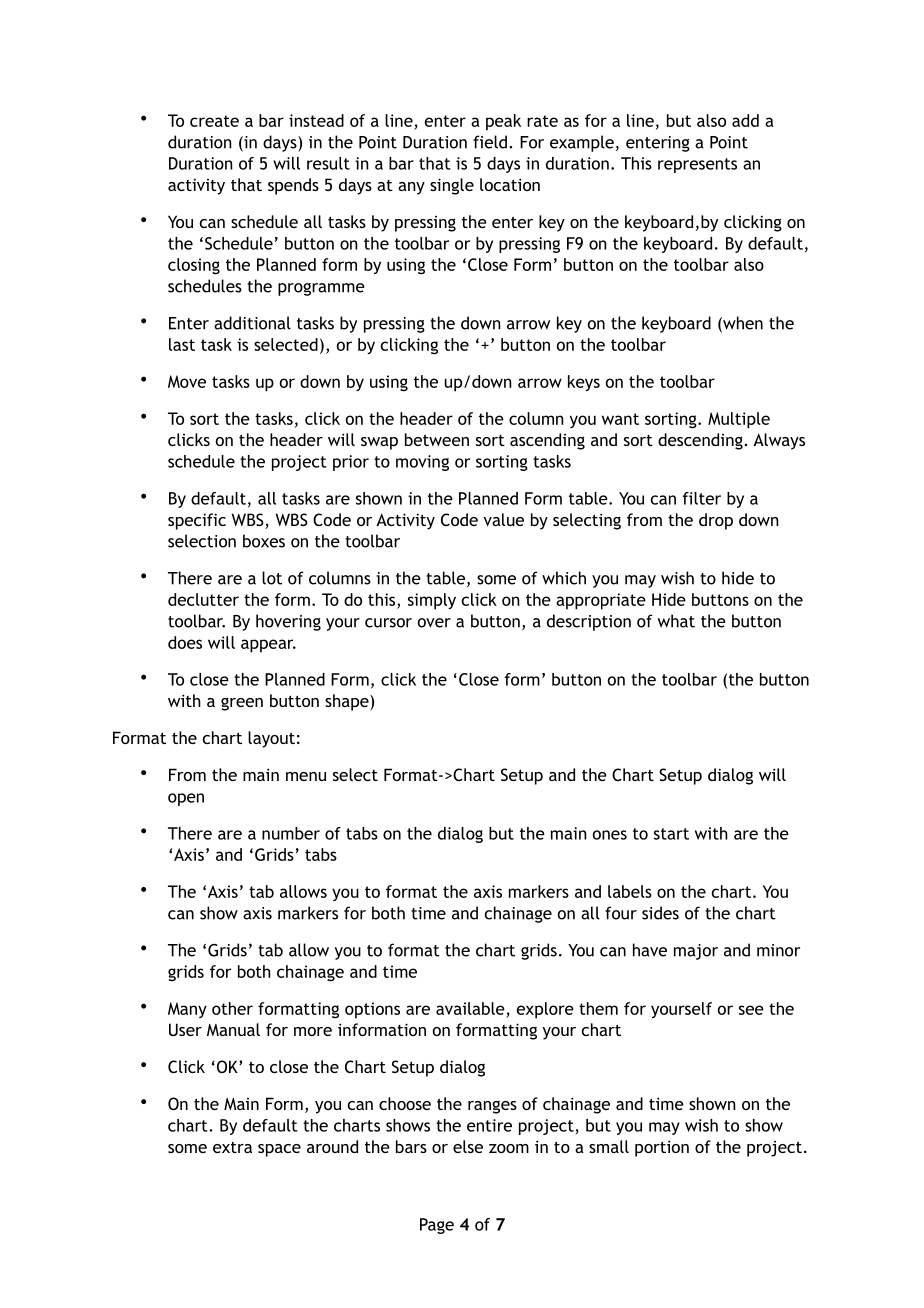  What do you see at coordinates (697, 165) in the screenshot?
I see `represents` at bounding box center [697, 165].
